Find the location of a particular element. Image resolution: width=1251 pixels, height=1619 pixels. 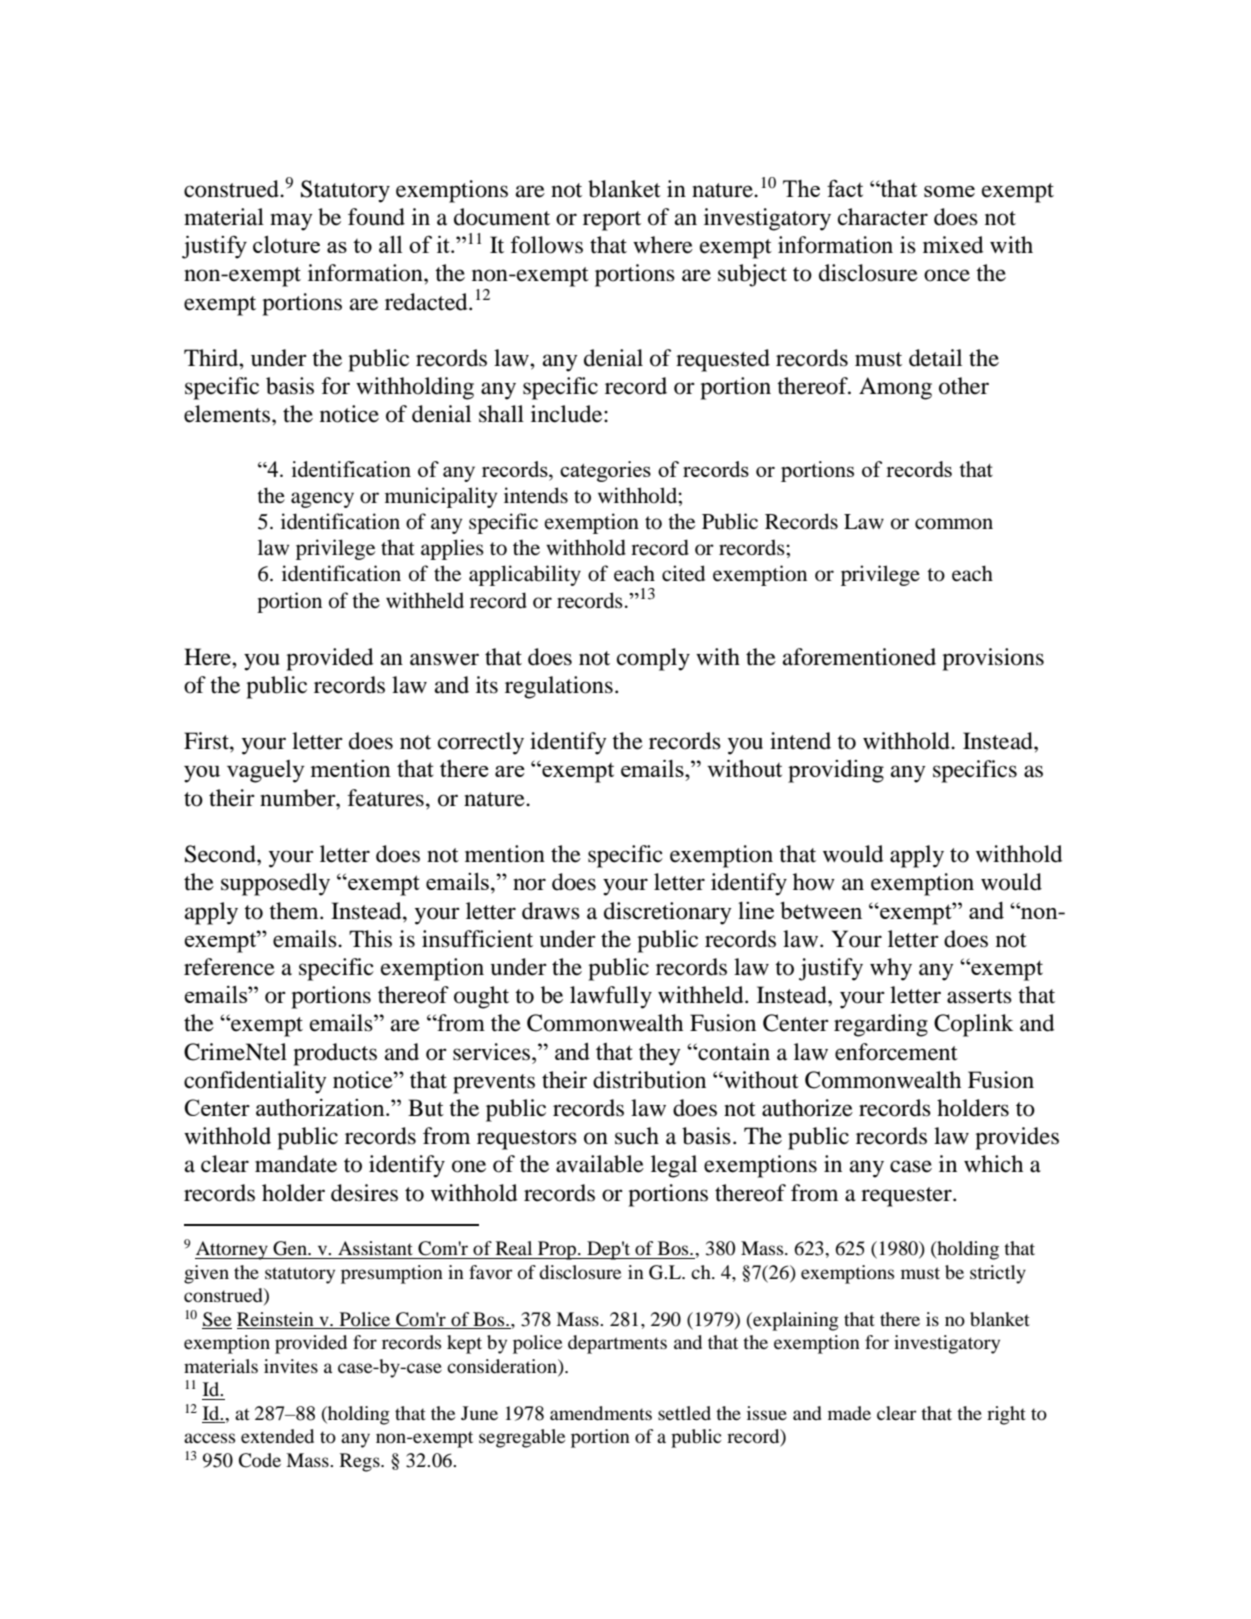

character is located at coordinates (883, 217).
